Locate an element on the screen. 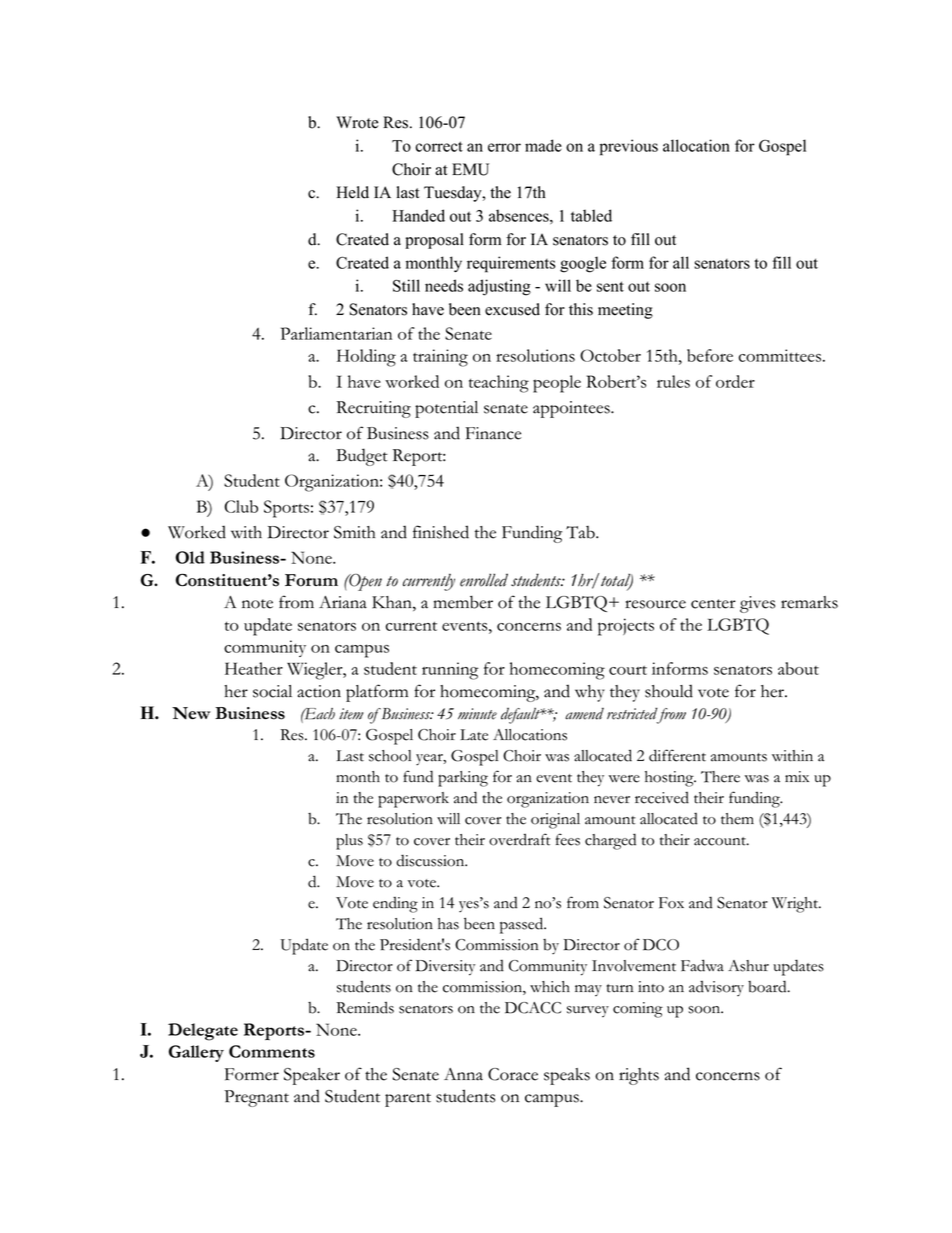  them is located at coordinates (737, 819).
